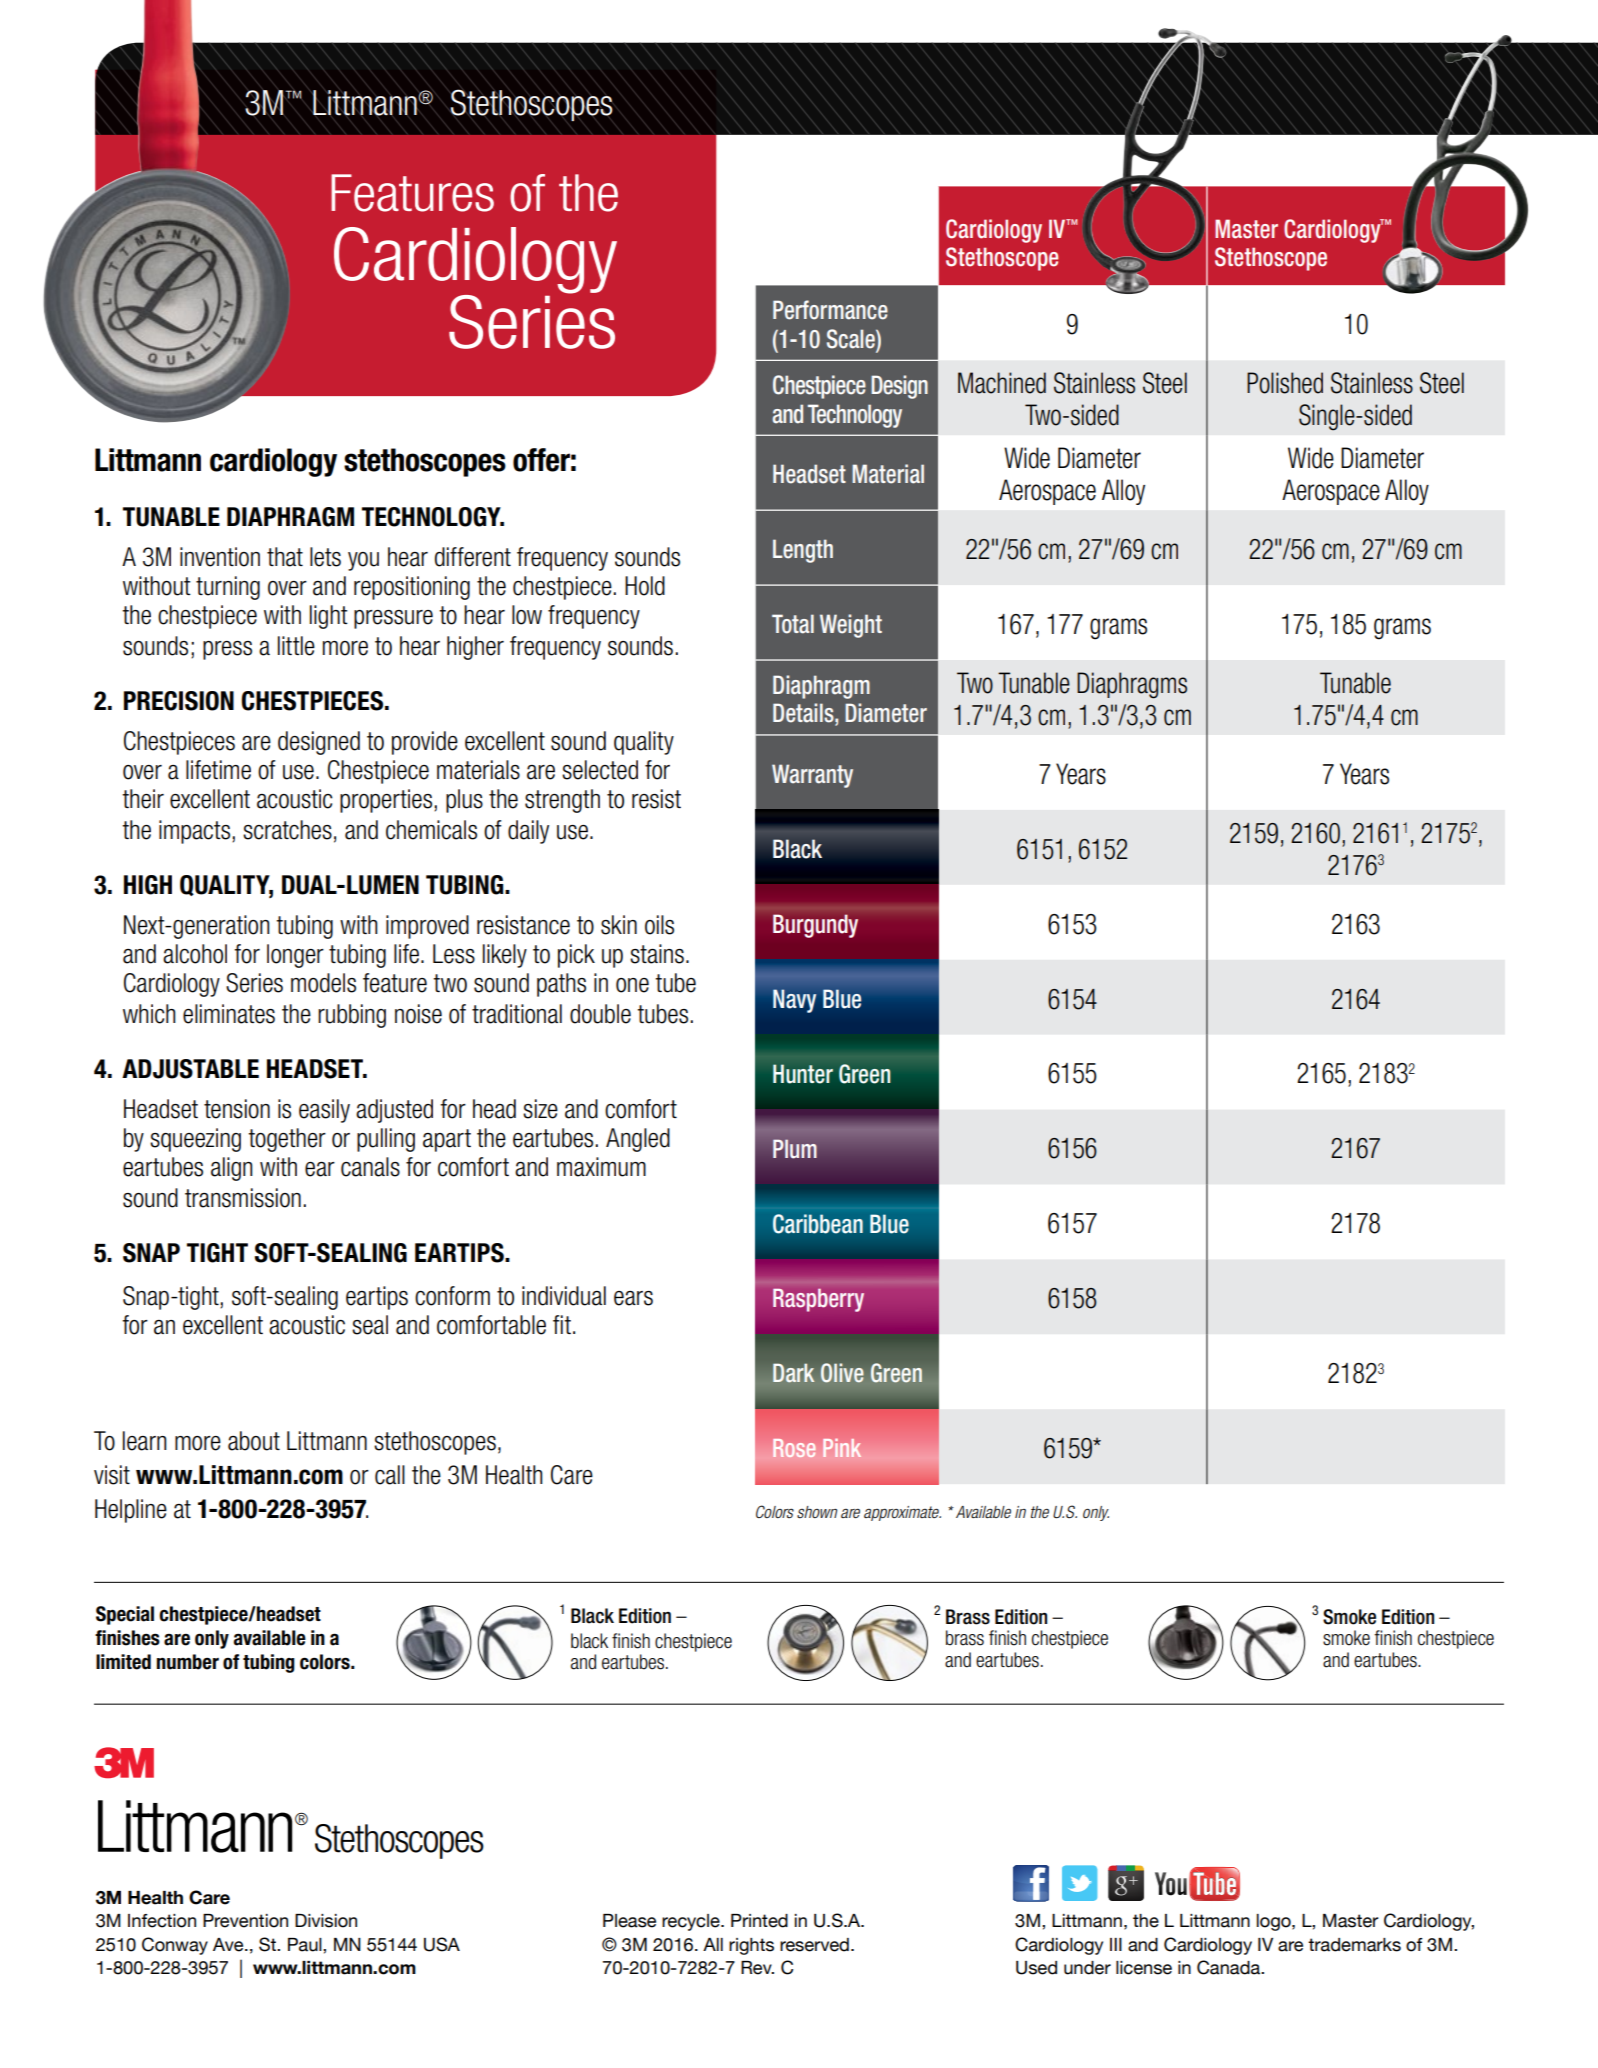 The image size is (1598, 2068). What do you see at coordinates (179, 701) in the image?
I see `PRECISION` at bounding box center [179, 701].
